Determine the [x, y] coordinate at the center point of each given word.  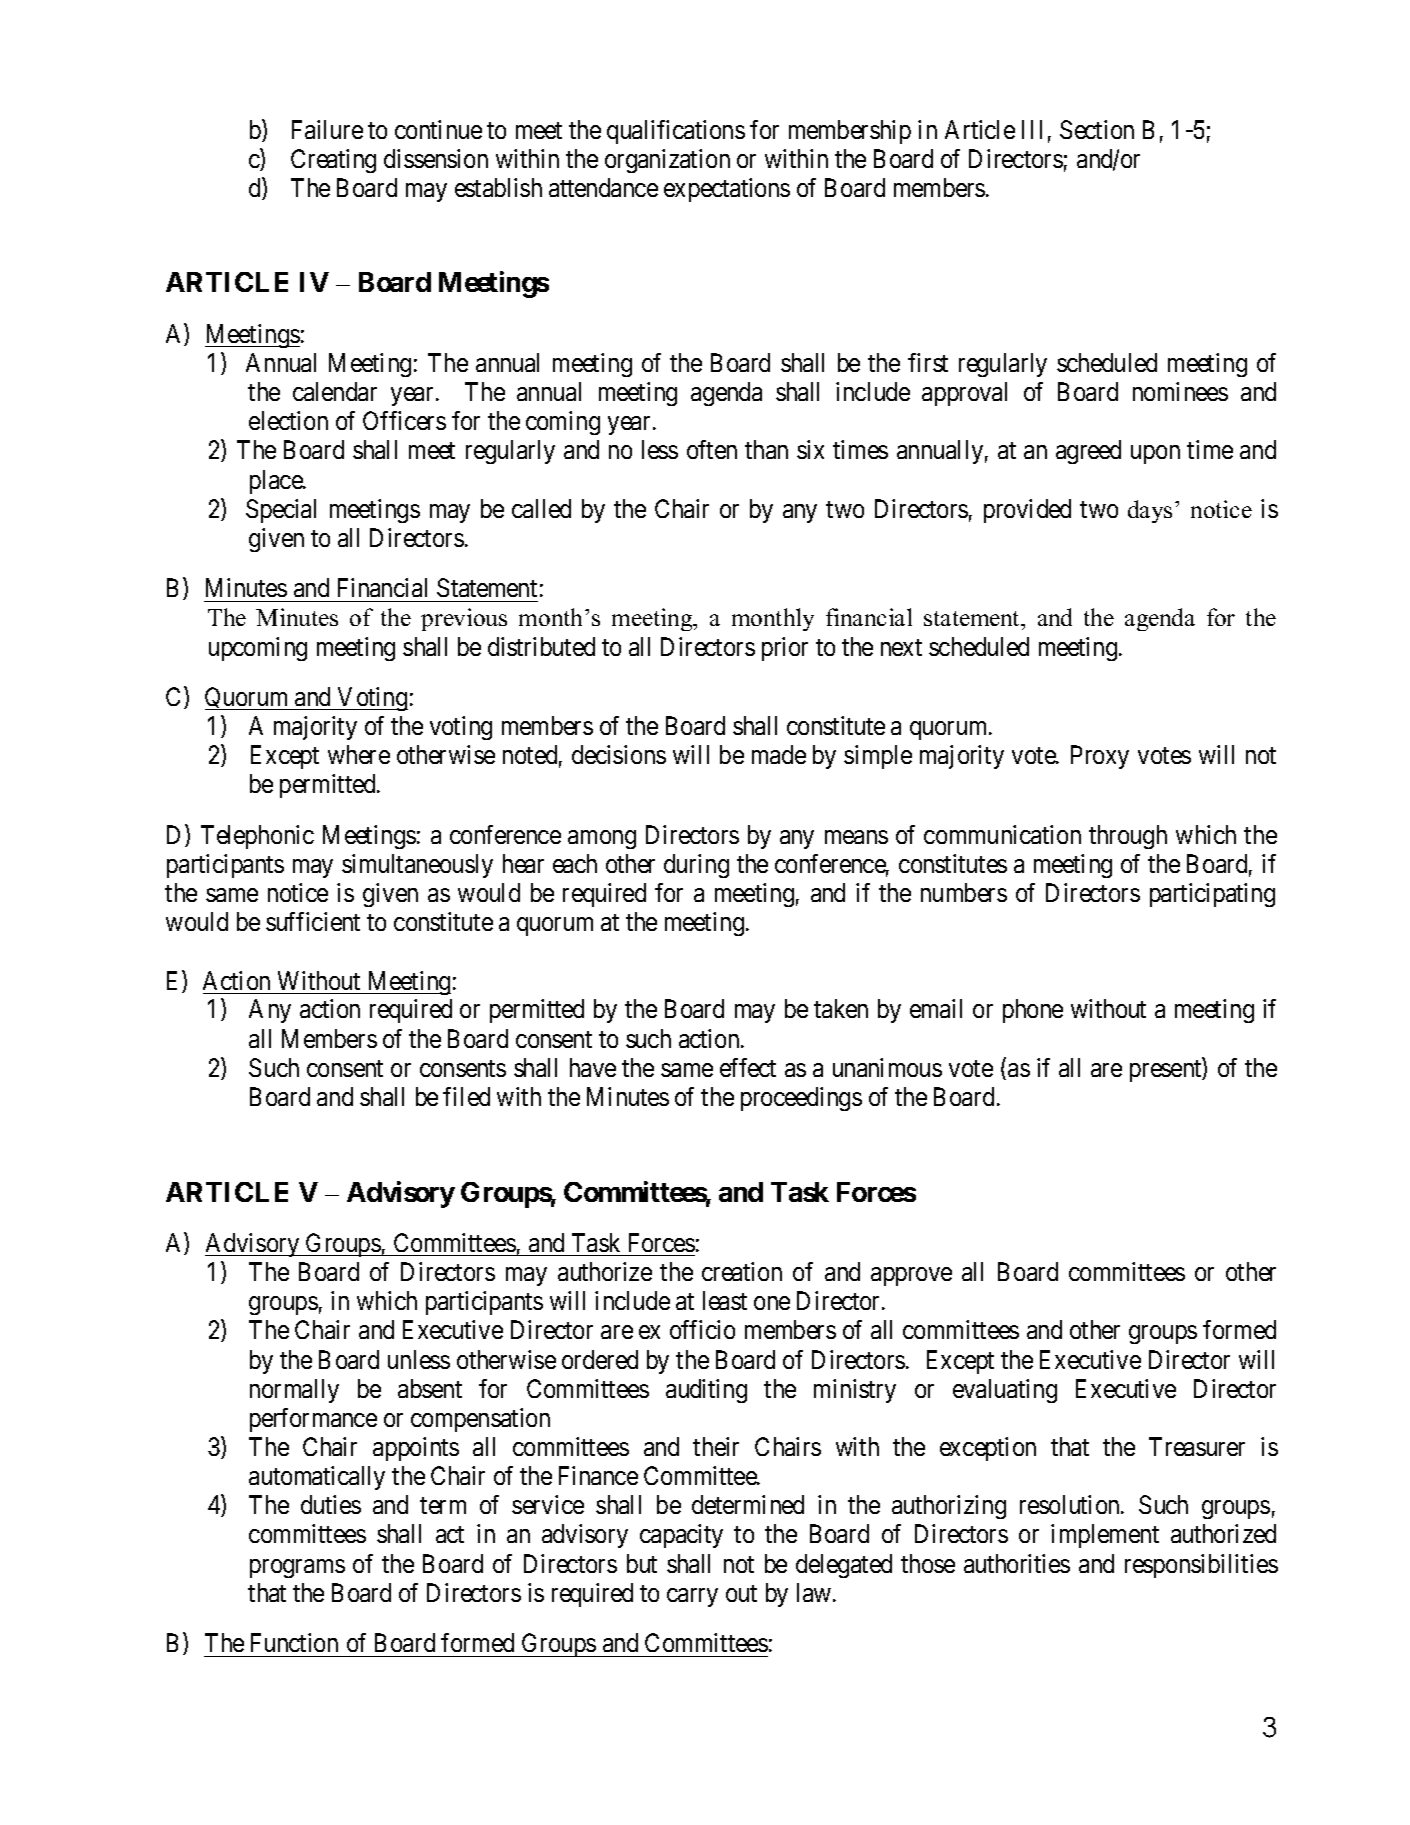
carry [692, 1597]
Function [294, 1642]
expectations [727, 190]
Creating [333, 161]
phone [1033, 1011]
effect [748, 1067]
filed [466, 1096]
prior [785, 649]
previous [464, 619]
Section [1097, 129]
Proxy [1100, 757]
